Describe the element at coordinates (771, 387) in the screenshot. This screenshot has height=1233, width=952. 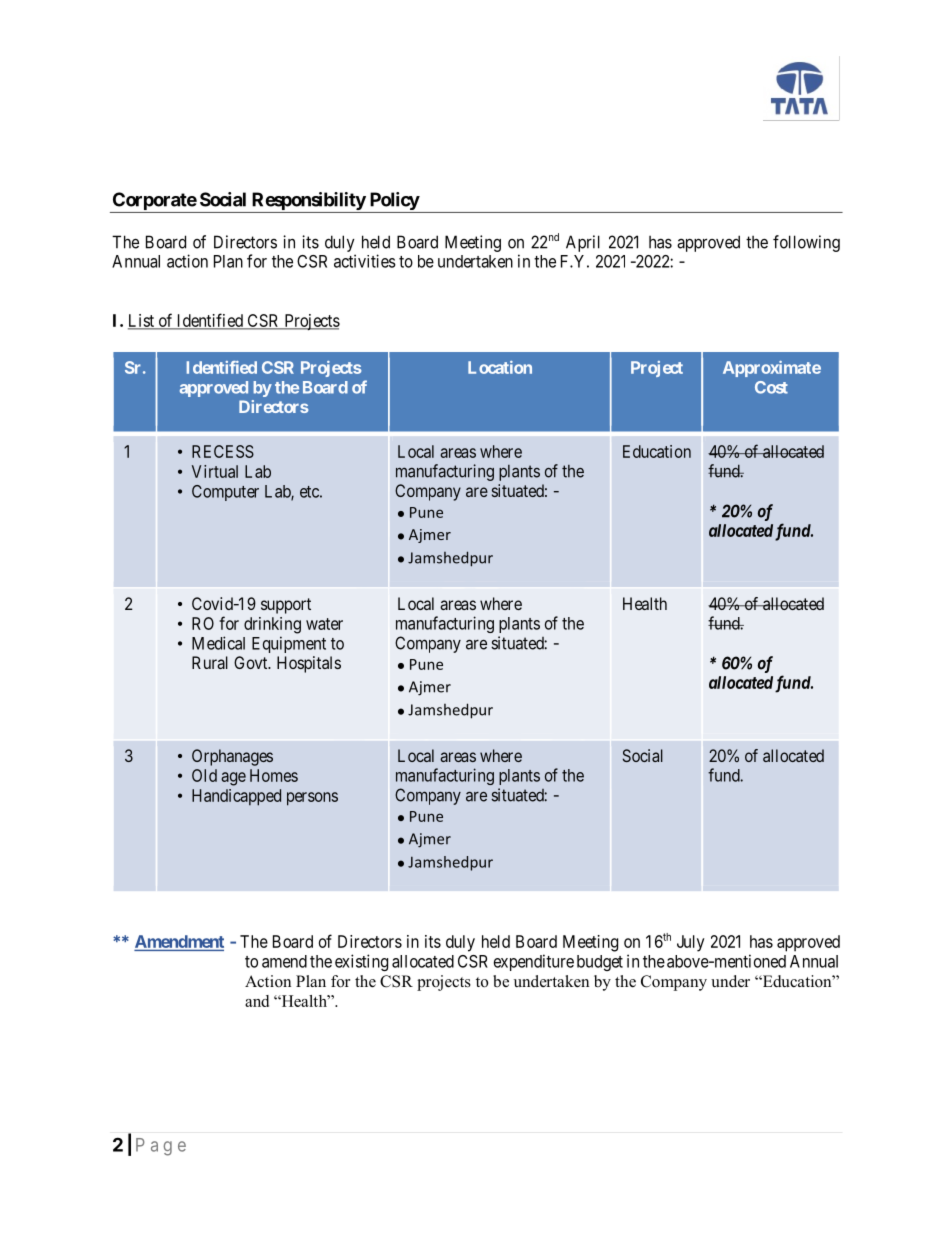
I see `Cost` at that location.
